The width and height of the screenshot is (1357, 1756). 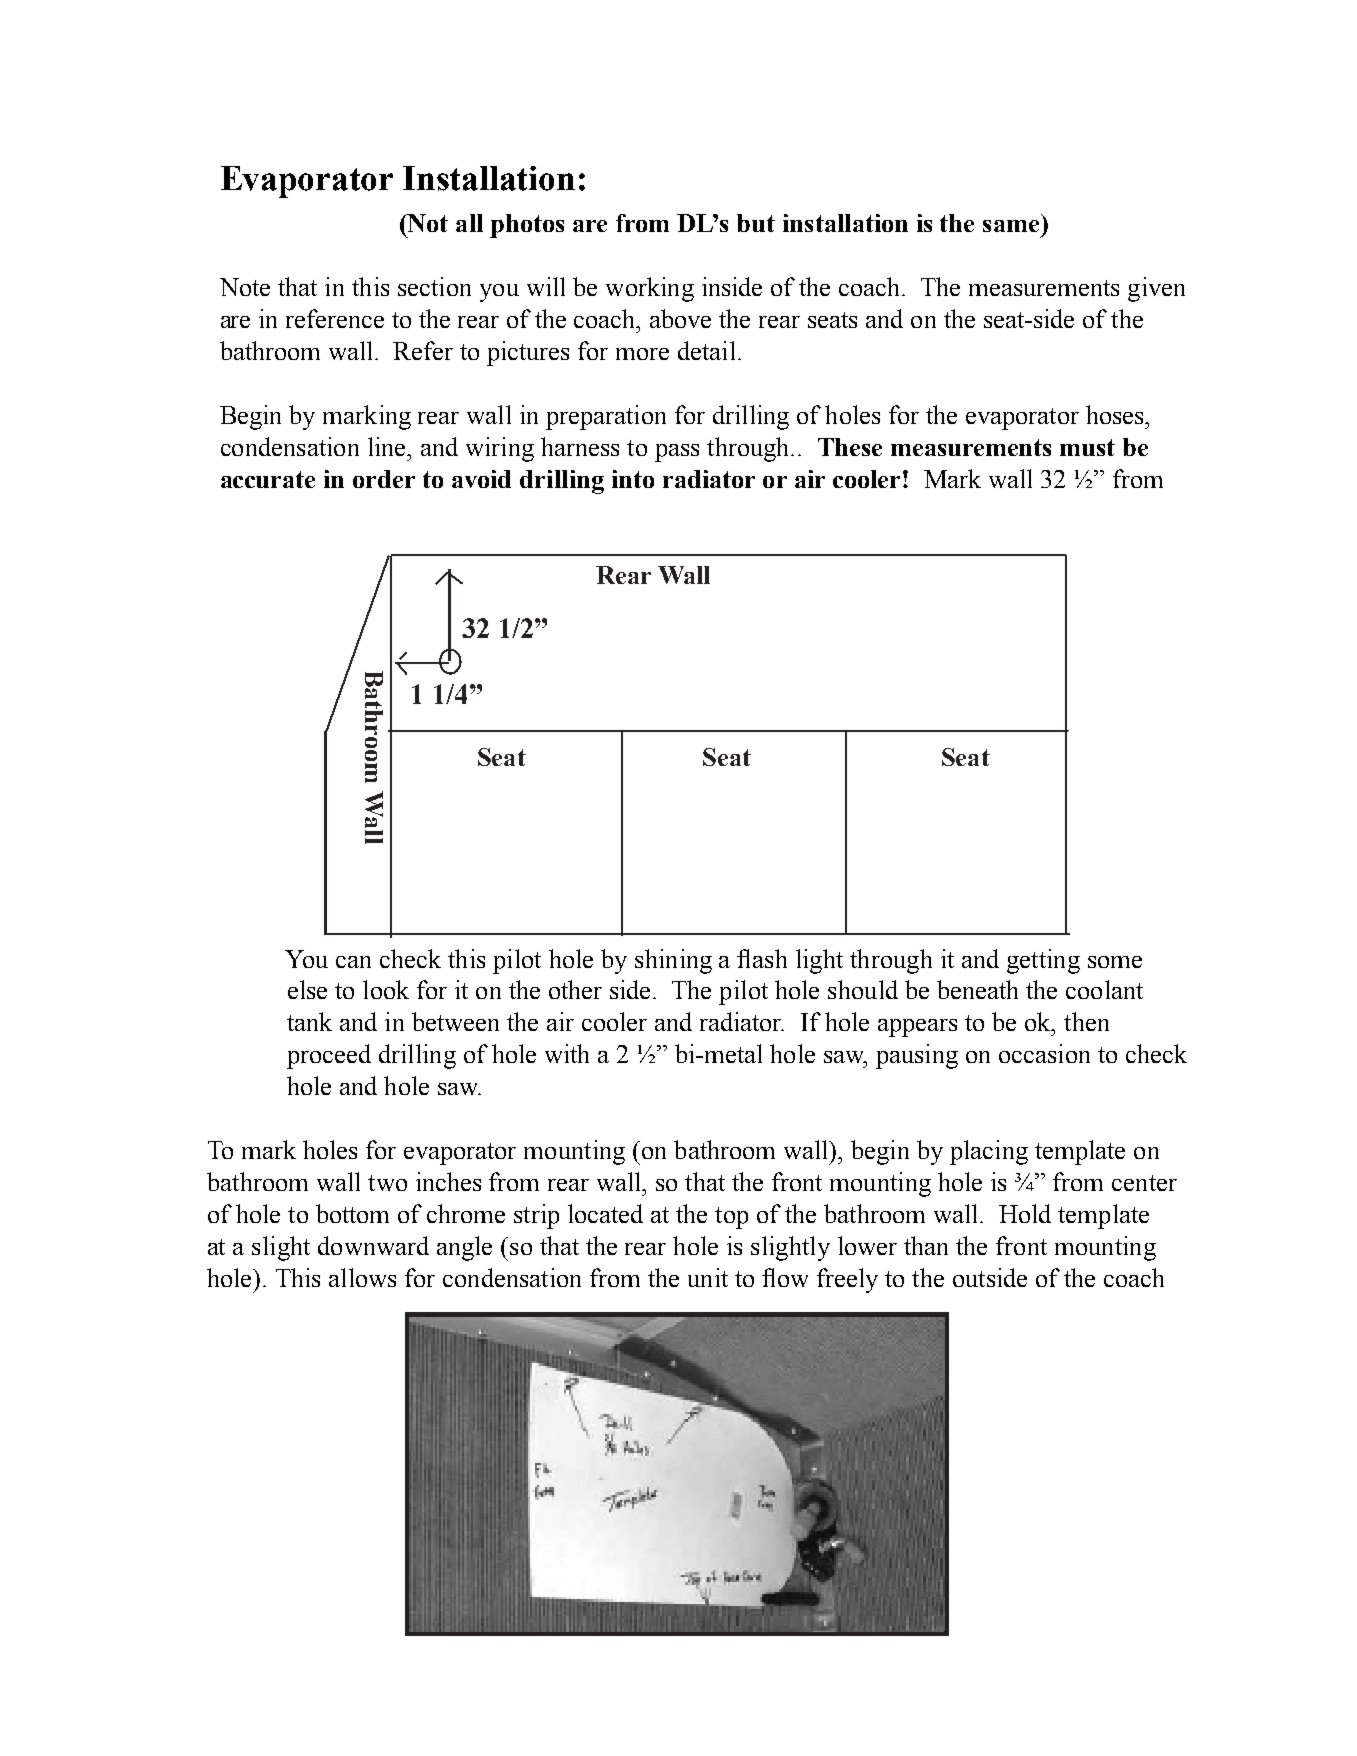 What do you see at coordinates (708, 1277) in the screenshot?
I see `unit` at bounding box center [708, 1277].
